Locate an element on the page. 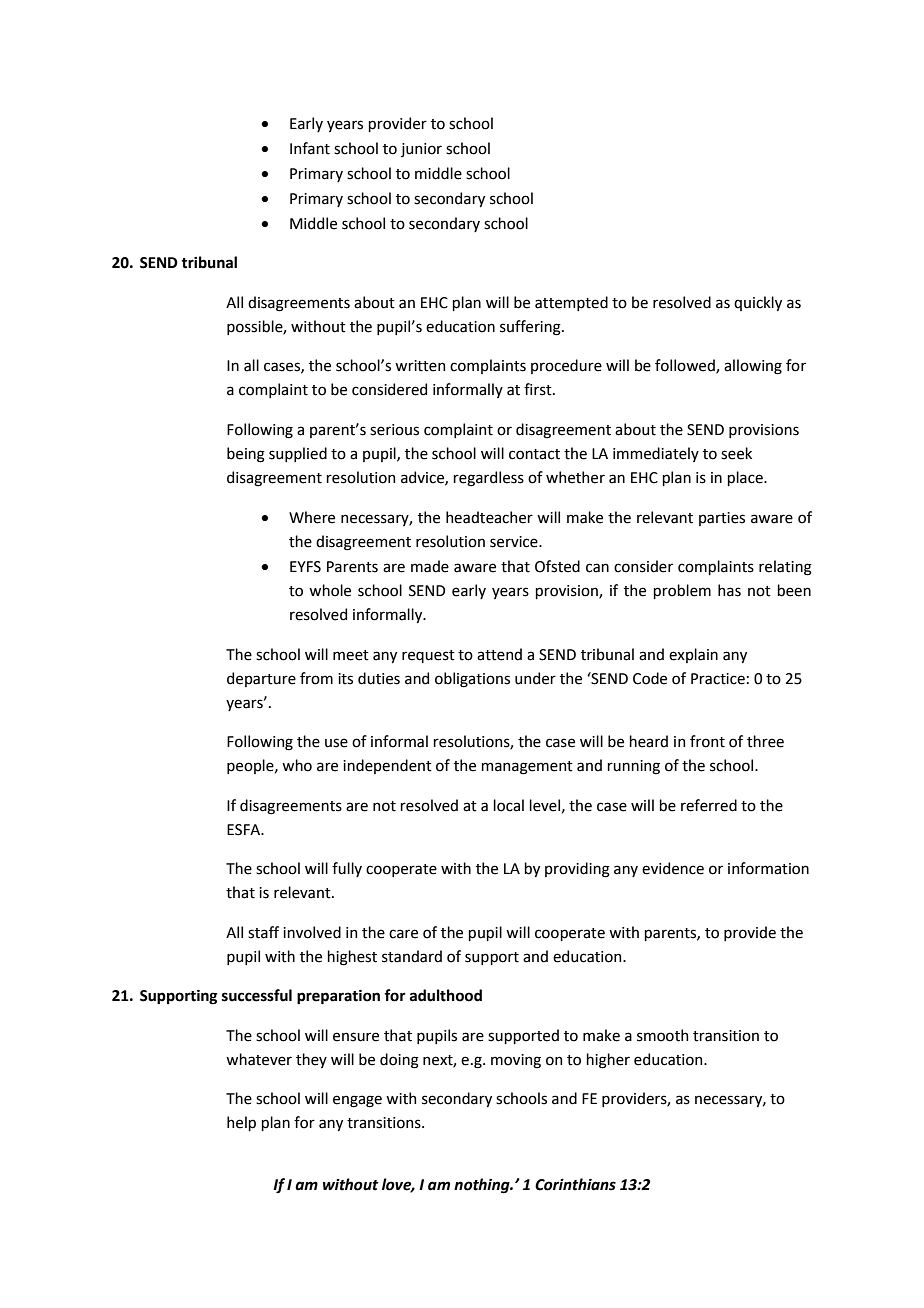  from is located at coordinates (316, 678).
